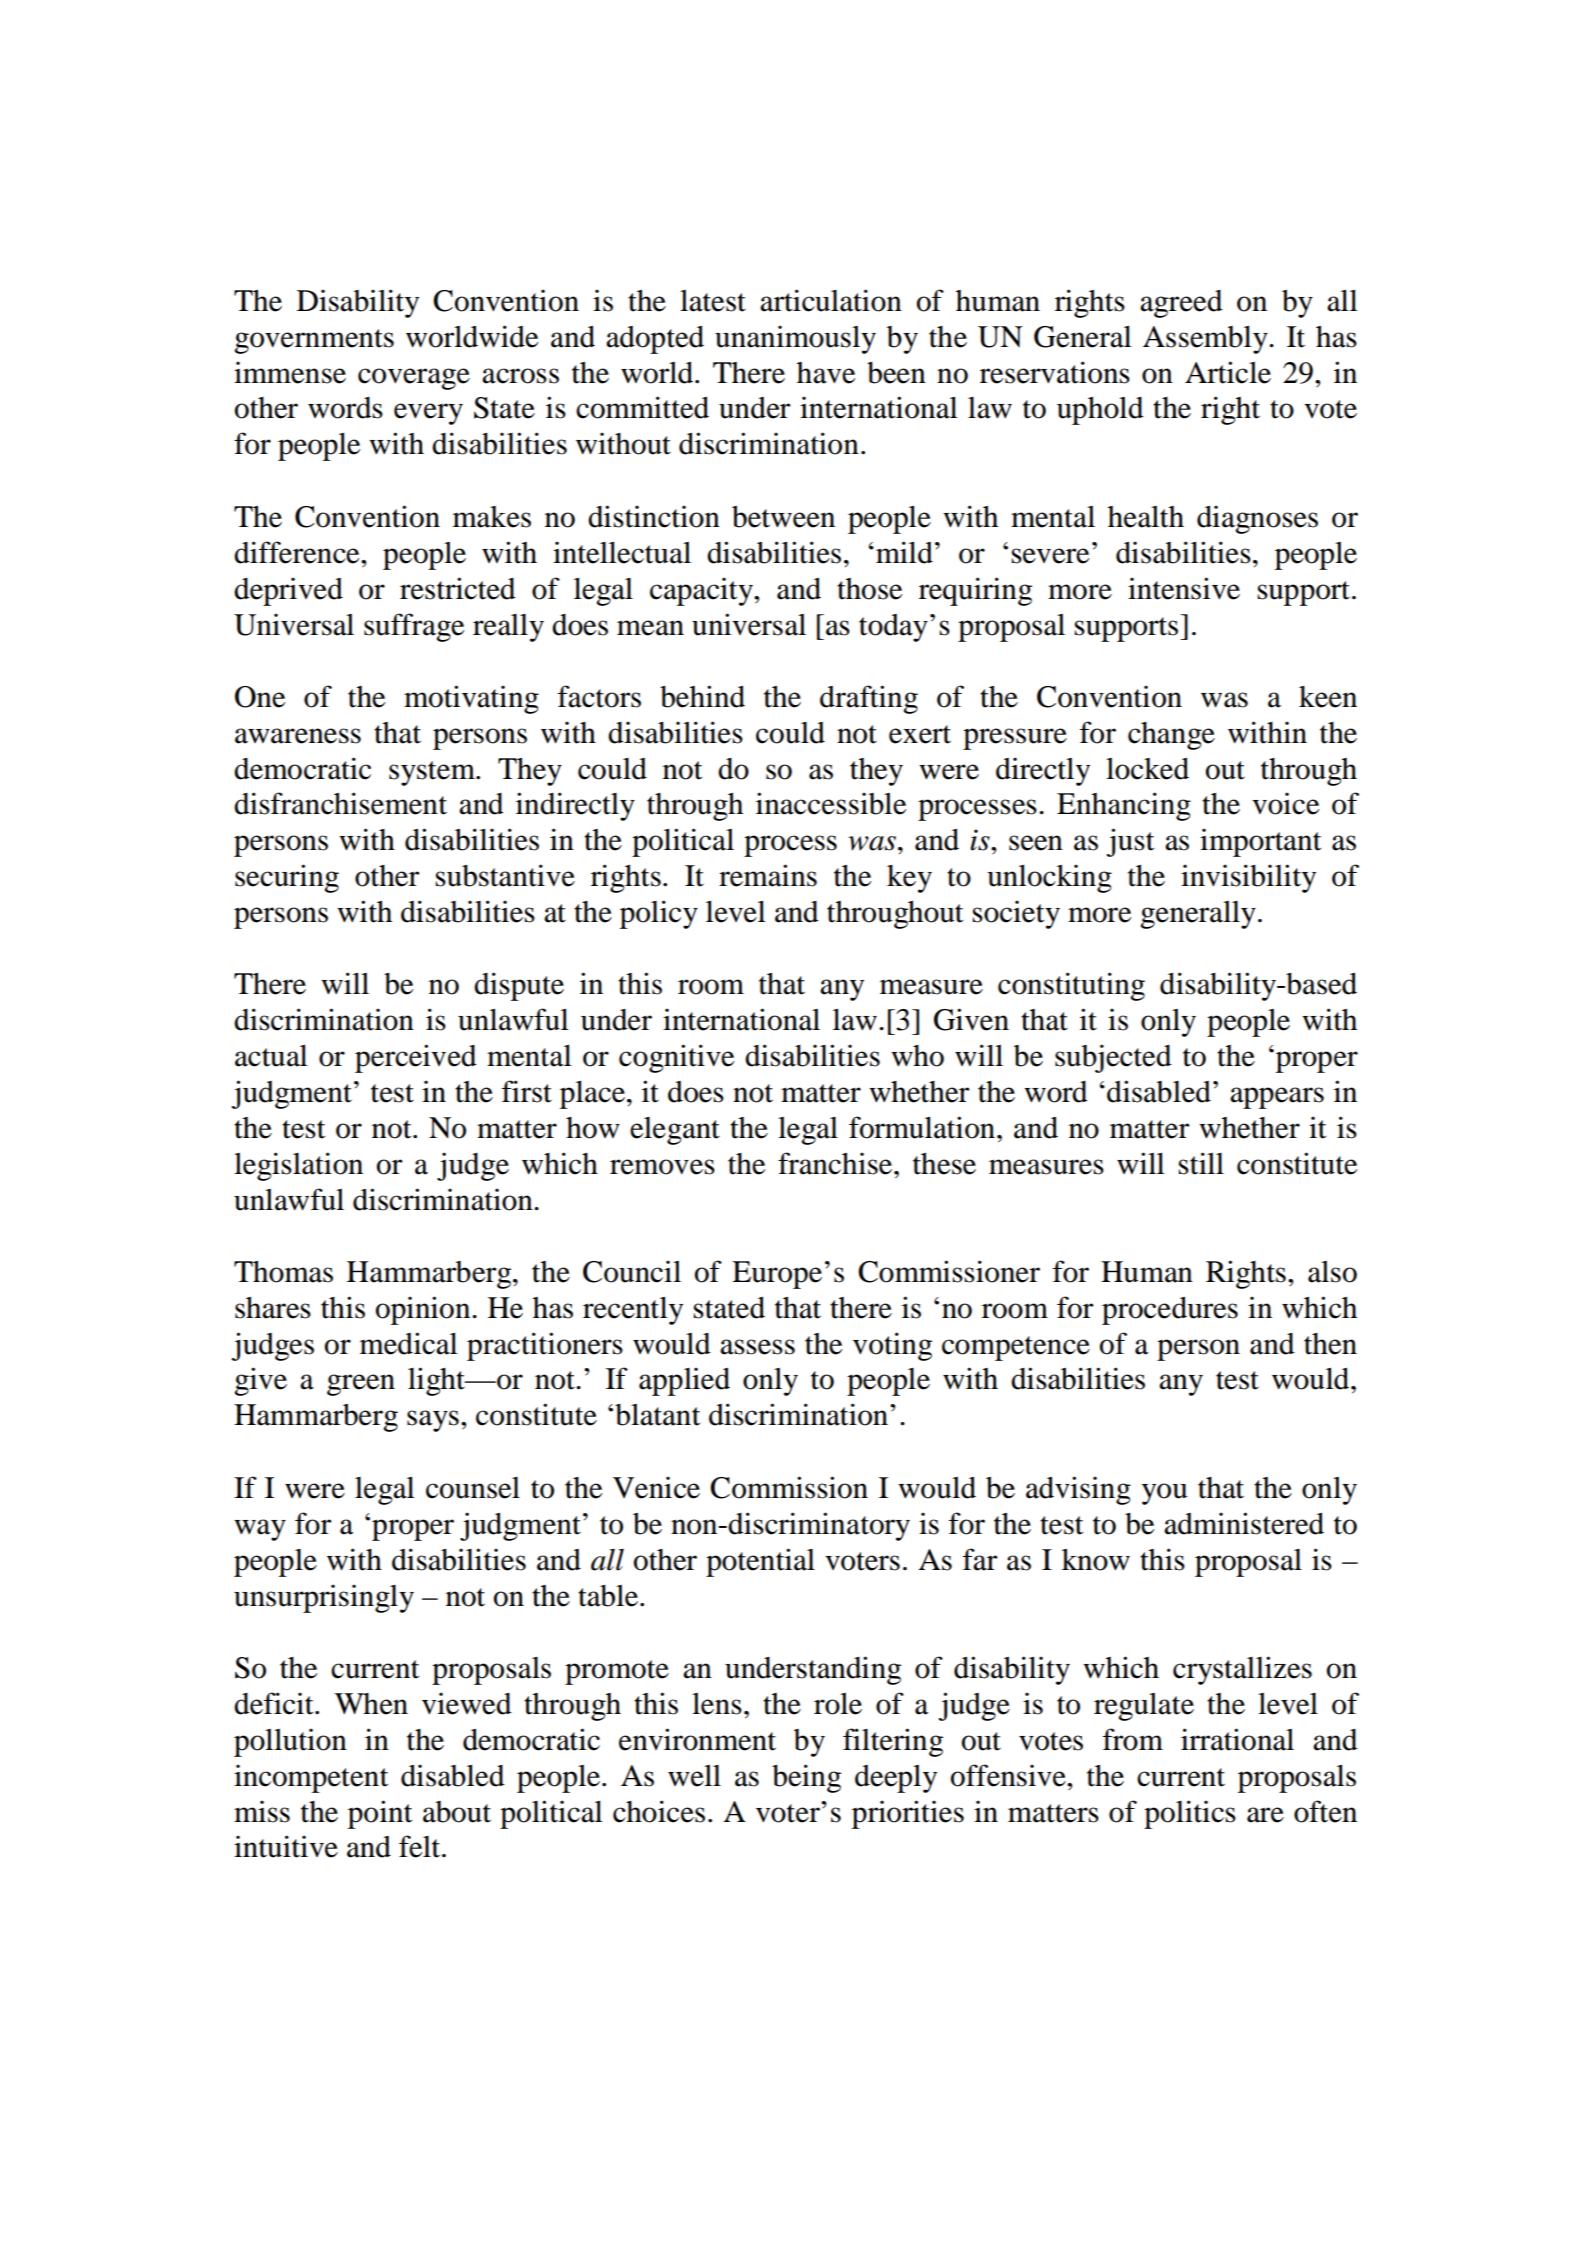 This screenshot has height=2250, width=1590. Describe the element at coordinates (414, 379) in the screenshot. I see `coverage` at that location.
